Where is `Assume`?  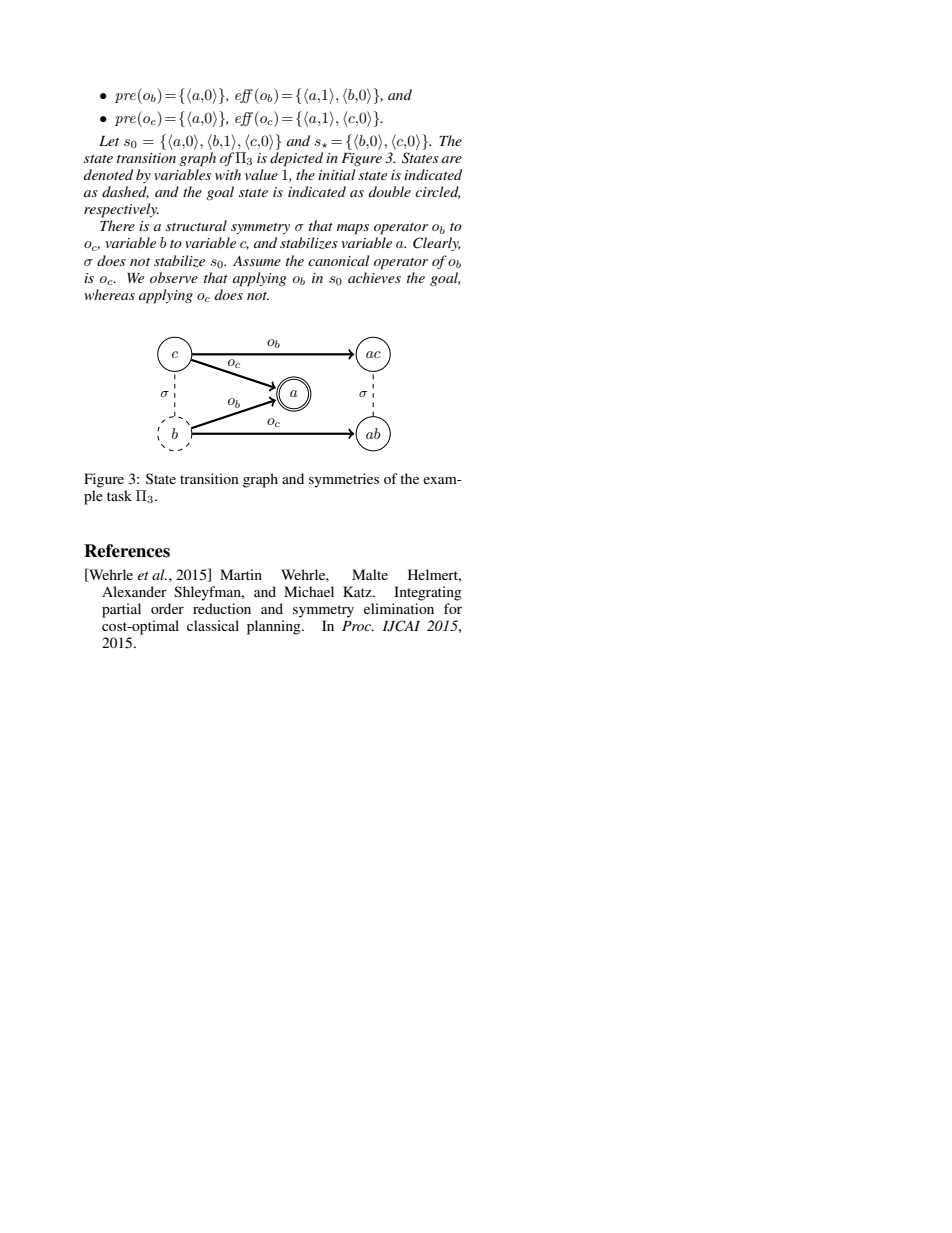
Assume is located at coordinates (257, 261).
